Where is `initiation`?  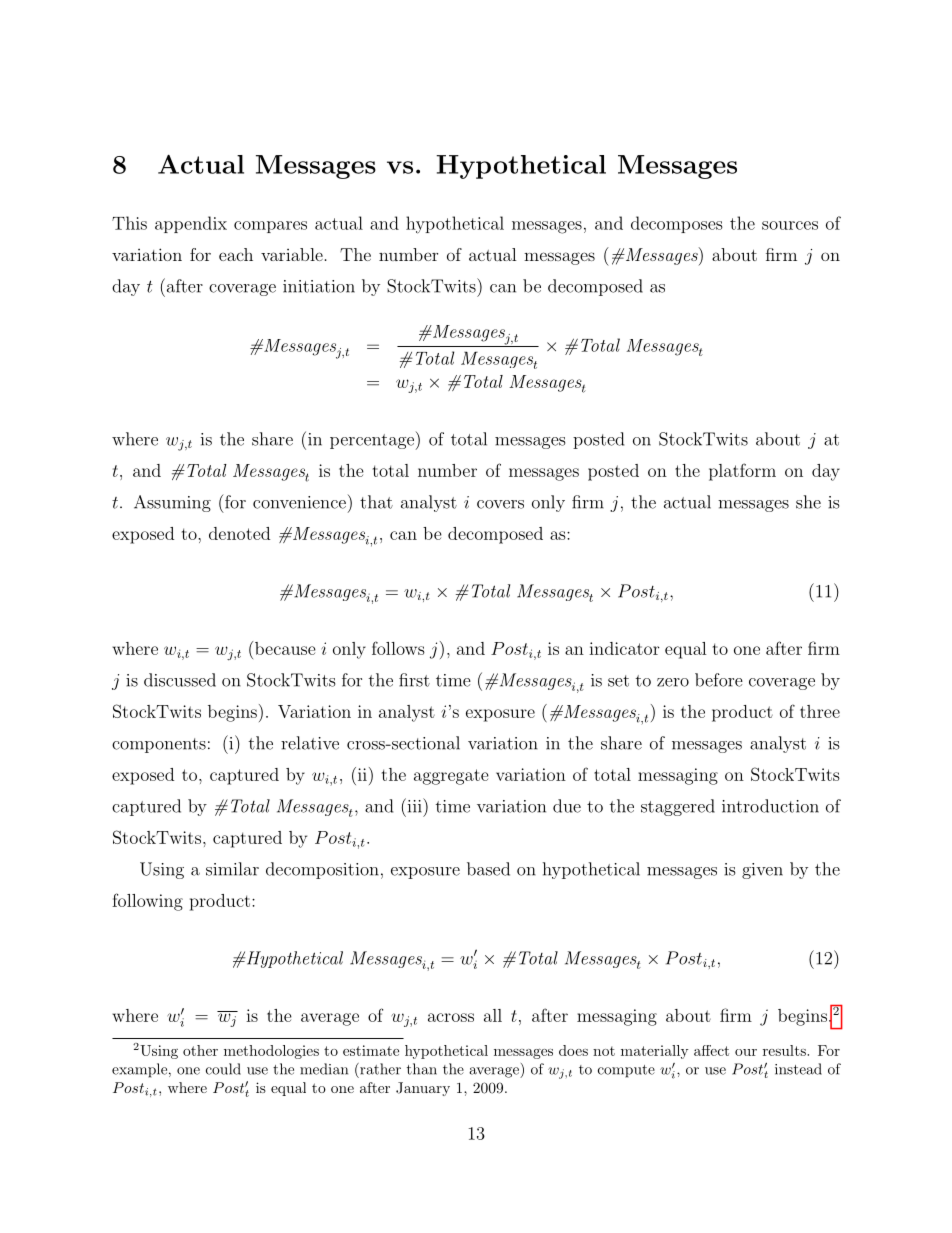 initiation is located at coordinates (319, 286).
